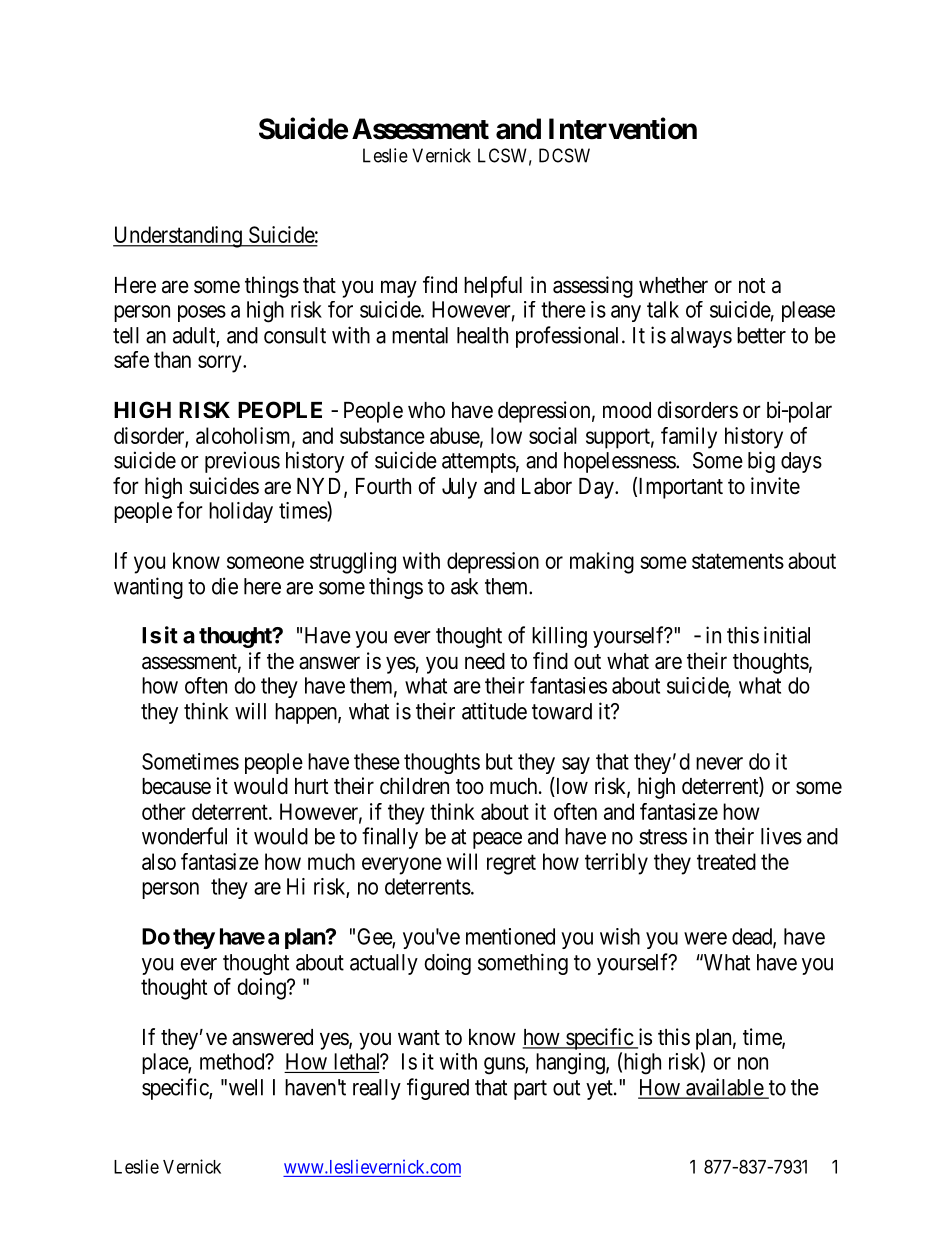 Image resolution: width=952 pixels, height=1233 pixels. Describe the element at coordinates (221, 364) in the page. I see `sorry` at that location.
